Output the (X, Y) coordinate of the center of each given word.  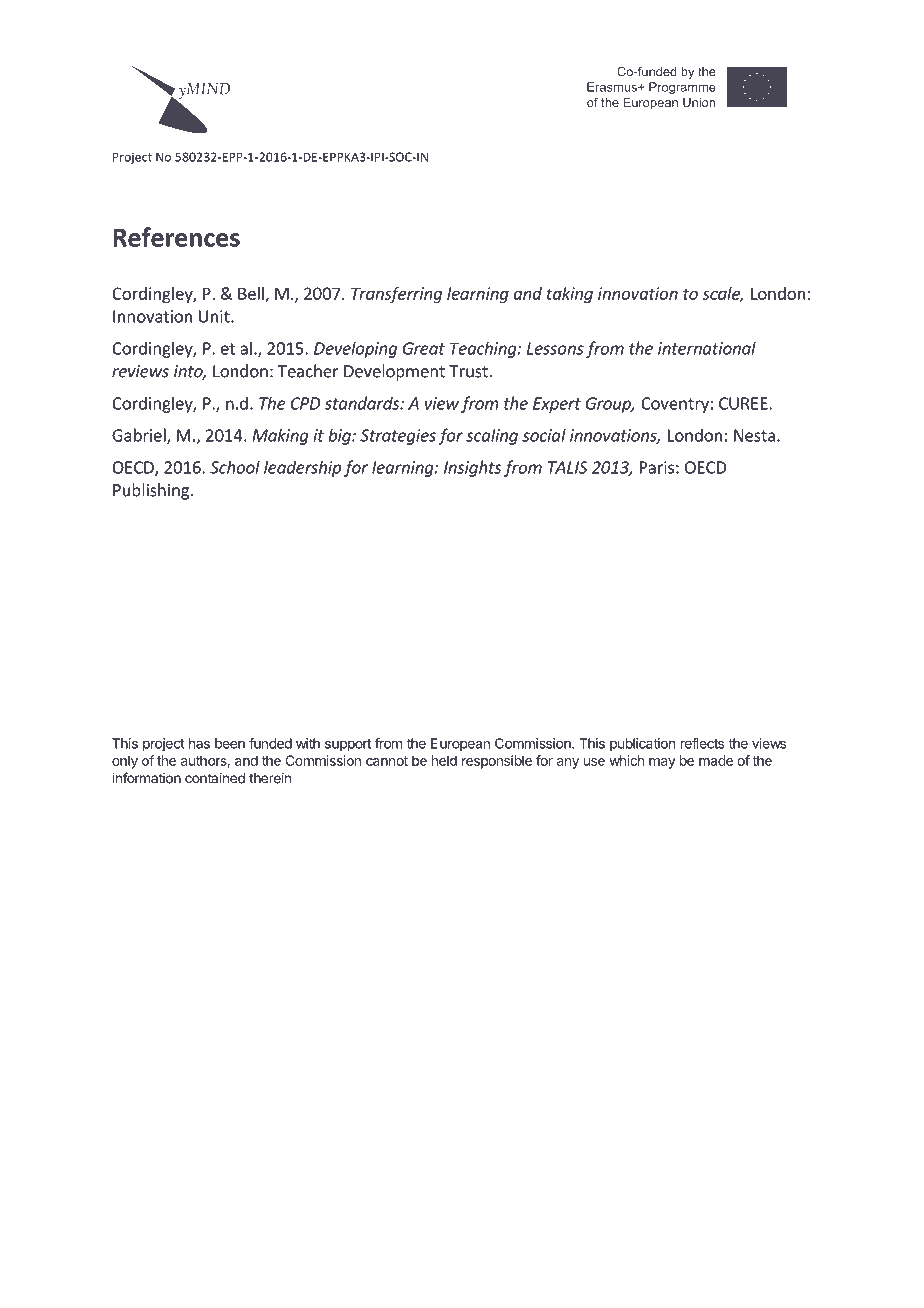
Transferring (396, 295)
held (444, 760)
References (176, 237)
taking (570, 295)
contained (215, 778)
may (662, 763)
